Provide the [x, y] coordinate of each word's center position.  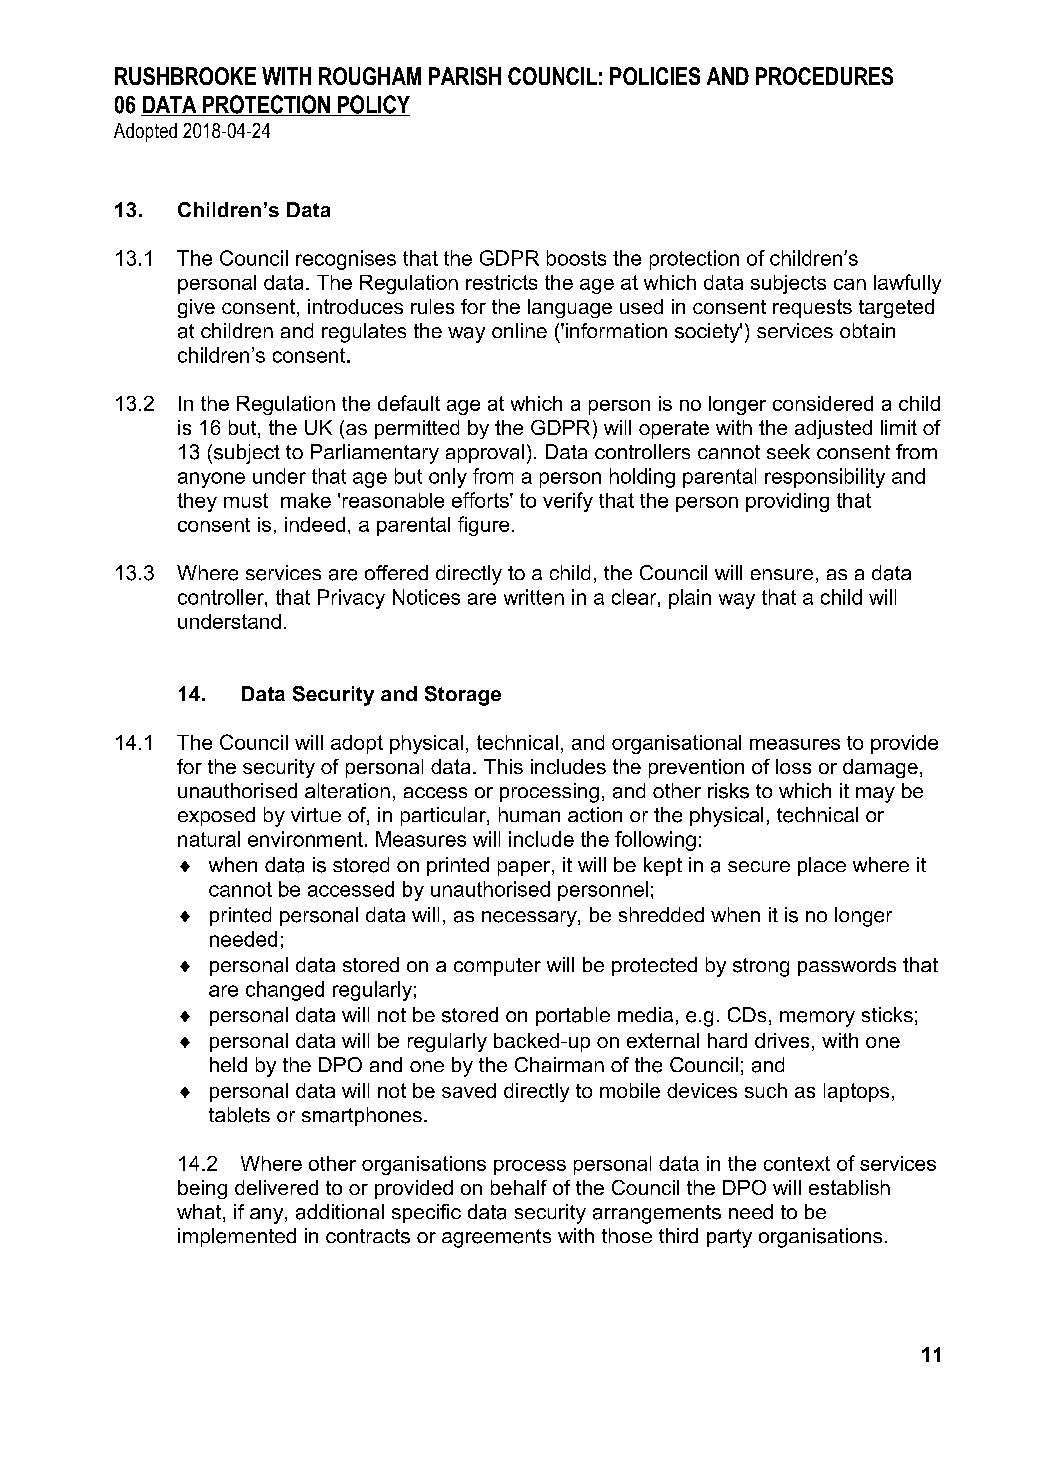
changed [285, 991]
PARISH [465, 76]
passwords [847, 966]
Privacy [351, 599]
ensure [782, 574]
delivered [276, 1187]
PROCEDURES [824, 76]
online [519, 330]
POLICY [372, 105]
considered [823, 403]
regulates [364, 333]
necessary [530, 919]
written [534, 597]
